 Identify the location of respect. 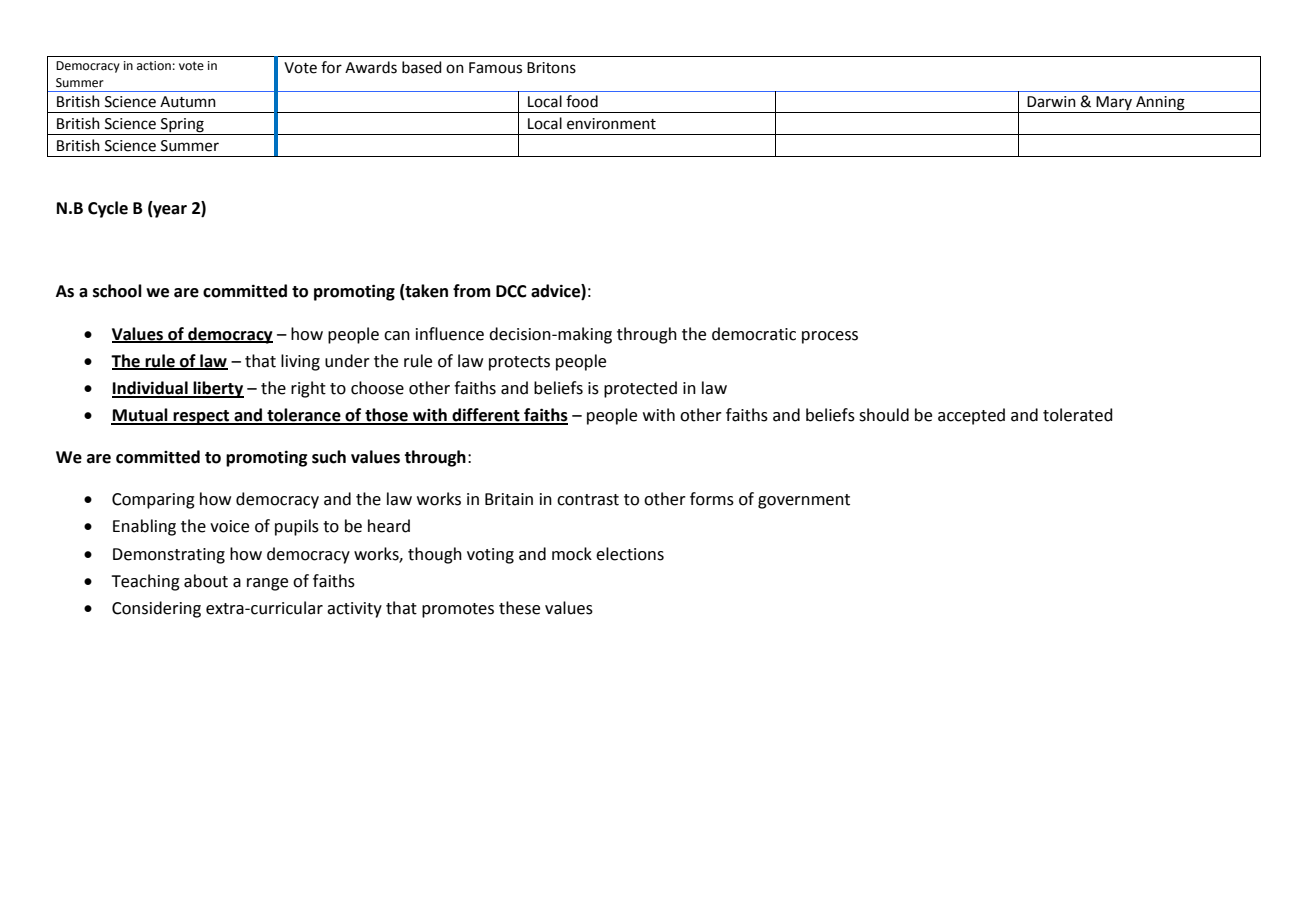
(201, 417).
